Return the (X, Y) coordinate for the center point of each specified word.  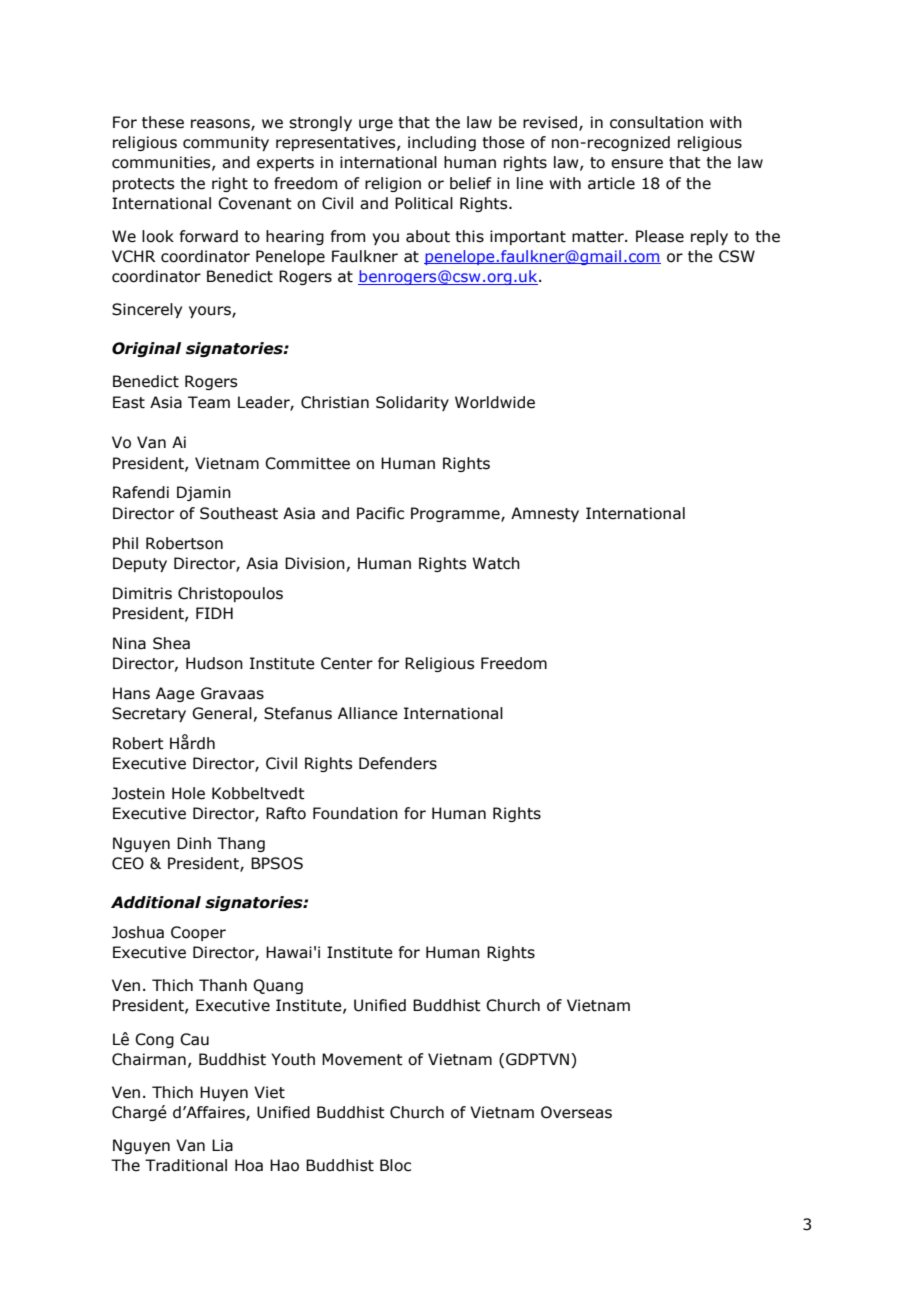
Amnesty (545, 514)
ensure (637, 164)
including (442, 143)
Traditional (186, 1165)
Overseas (576, 1112)
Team (209, 402)
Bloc (395, 1165)
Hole (188, 793)
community (226, 143)
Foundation (355, 813)
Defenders (398, 763)
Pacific (380, 513)
